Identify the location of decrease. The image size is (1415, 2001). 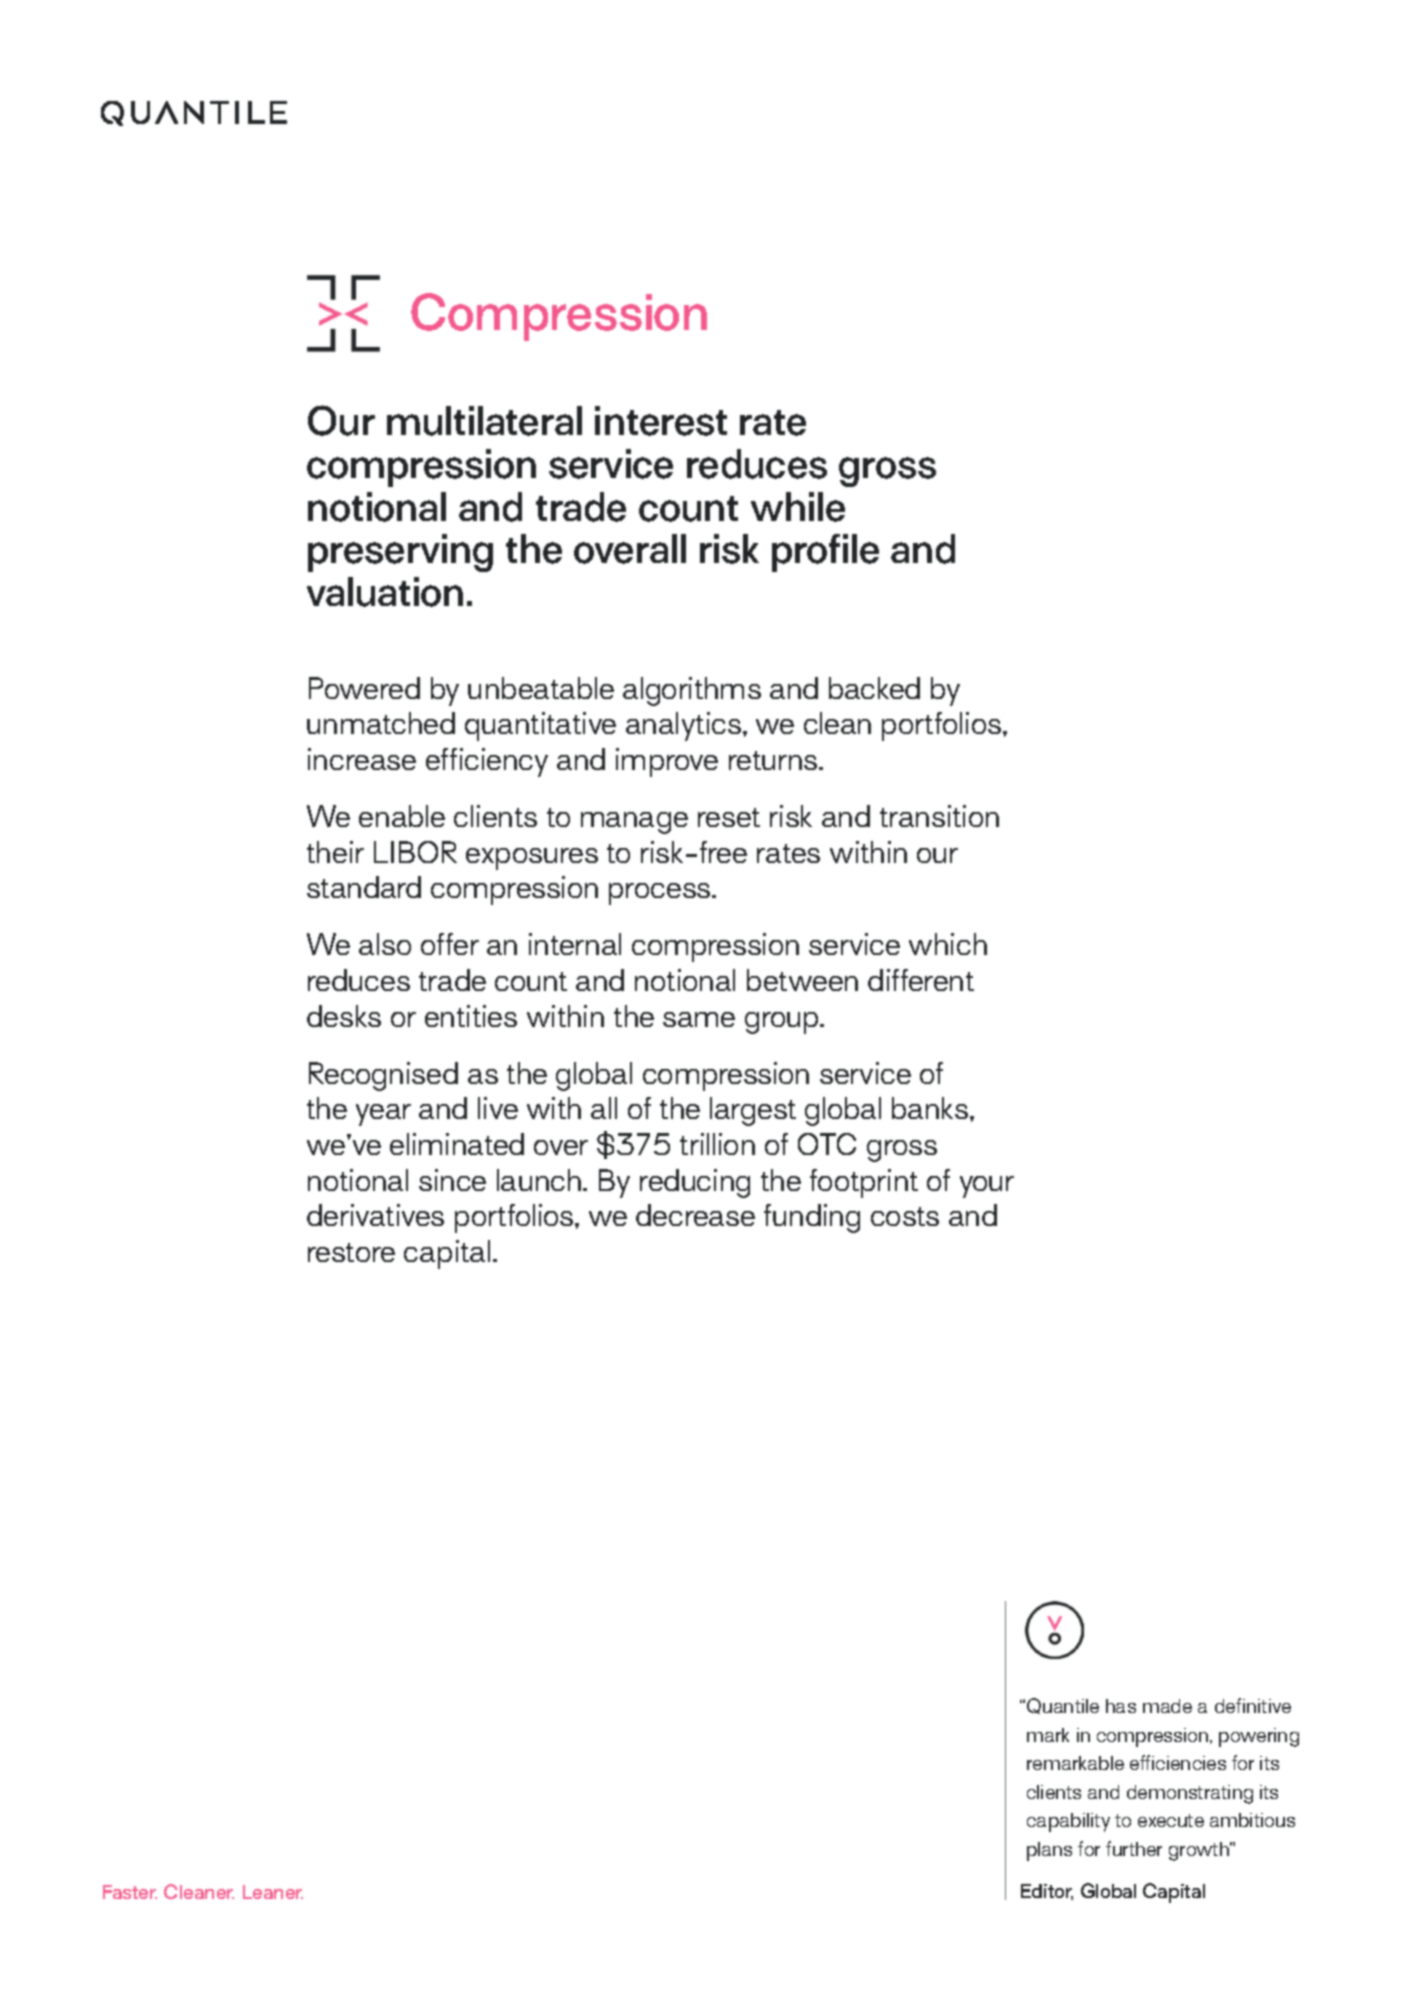
(695, 1215).
